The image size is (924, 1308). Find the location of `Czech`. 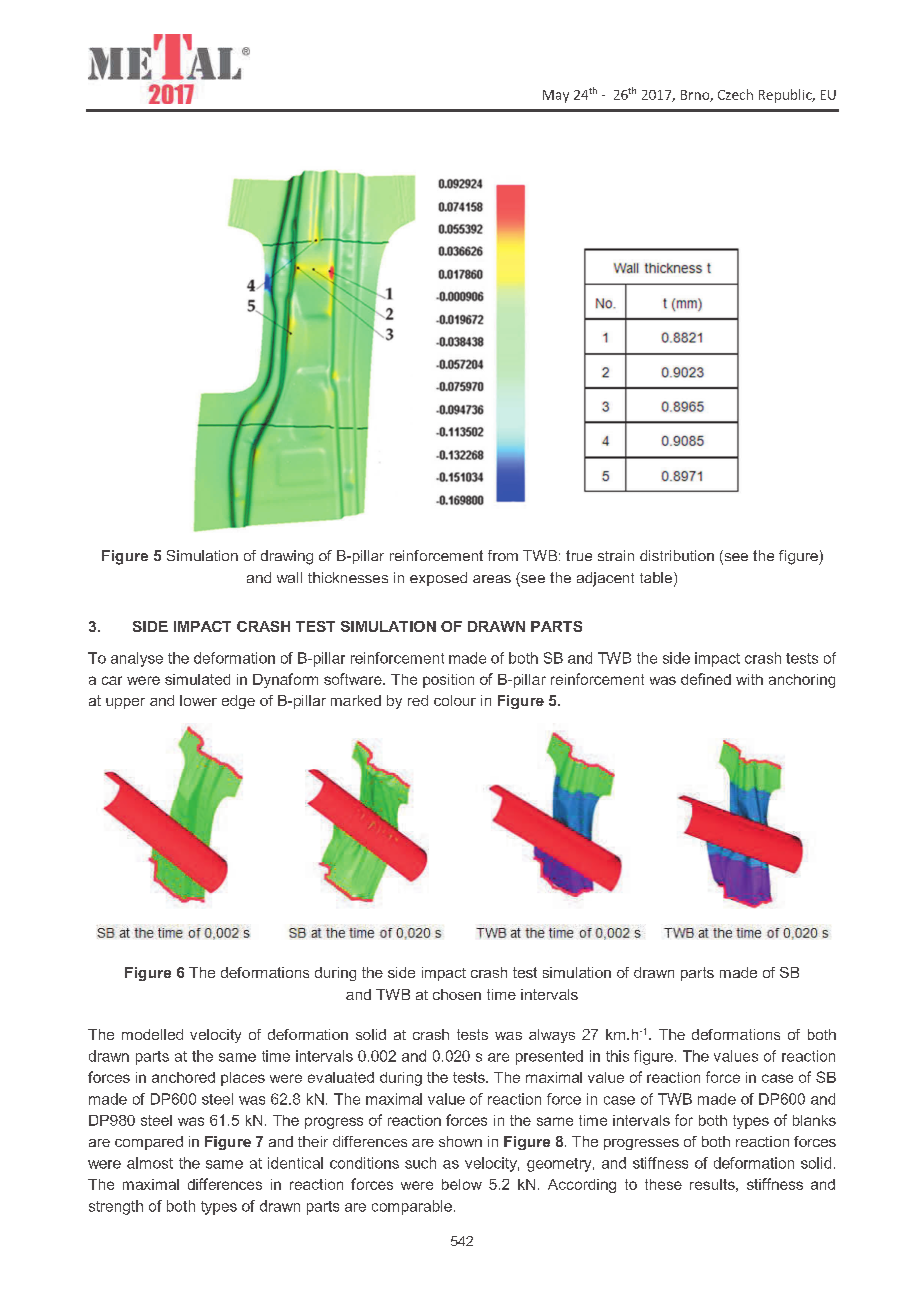

Czech is located at coordinates (735, 94).
